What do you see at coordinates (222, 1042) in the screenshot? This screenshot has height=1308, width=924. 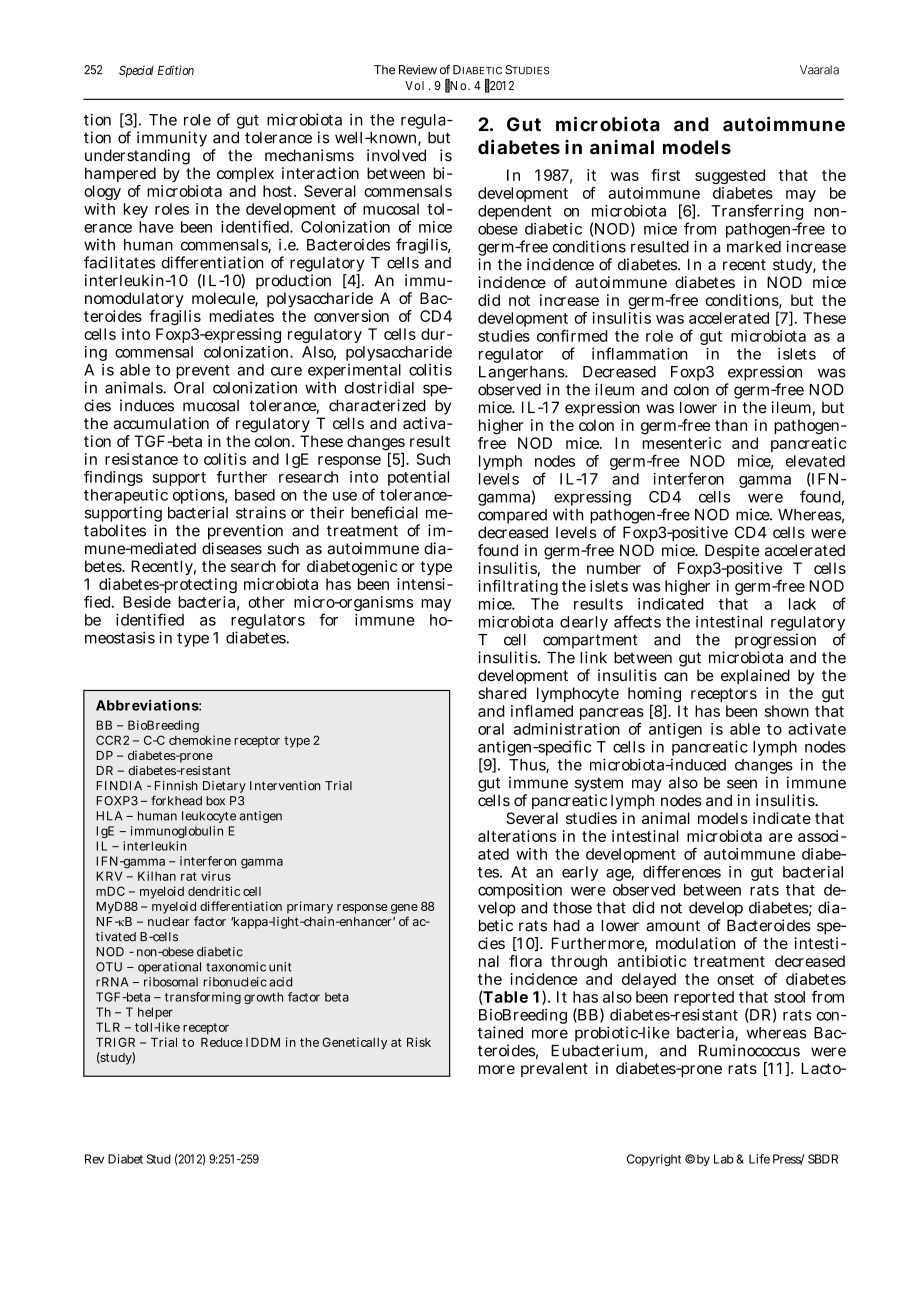 I see `Reduce` at bounding box center [222, 1042].
